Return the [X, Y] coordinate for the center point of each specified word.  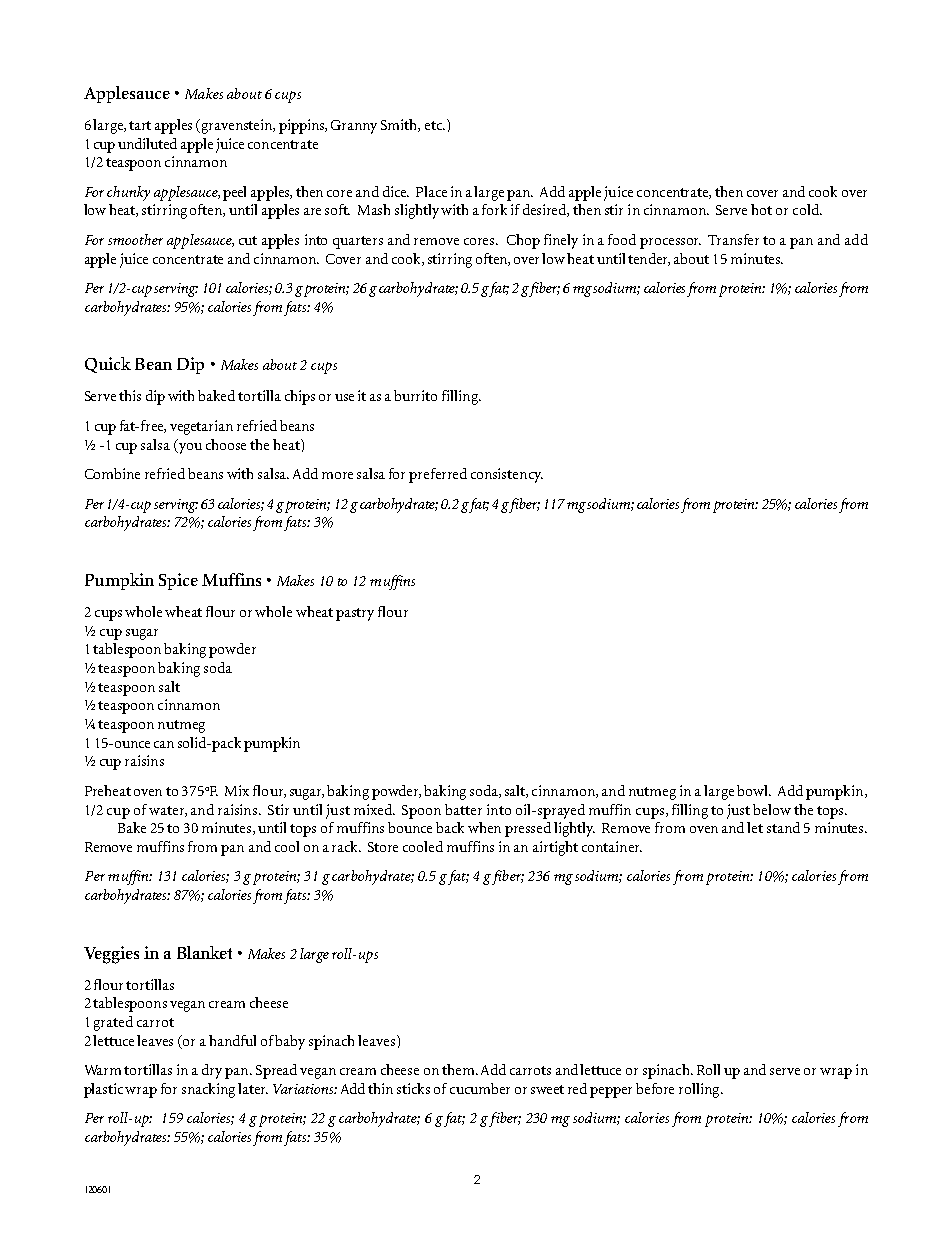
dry [212, 1071]
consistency [507, 475]
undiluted [147, 143]
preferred [438, 475]
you [189, 447]
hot [761, 209]
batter [463, 809]
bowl [754, 790]
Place [431, 191]
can [164, 744]
